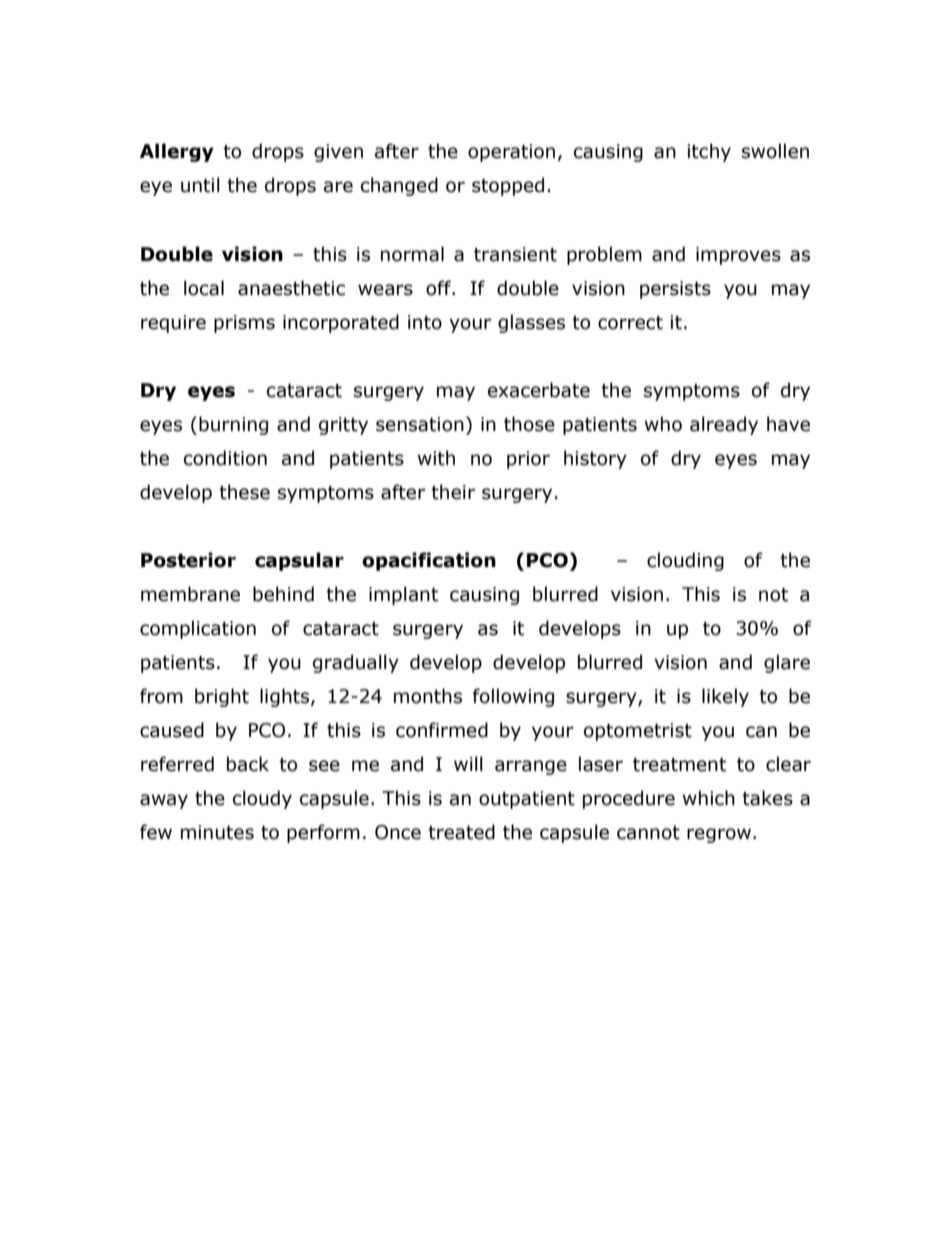  I want to click on already, so click(724, 425).
